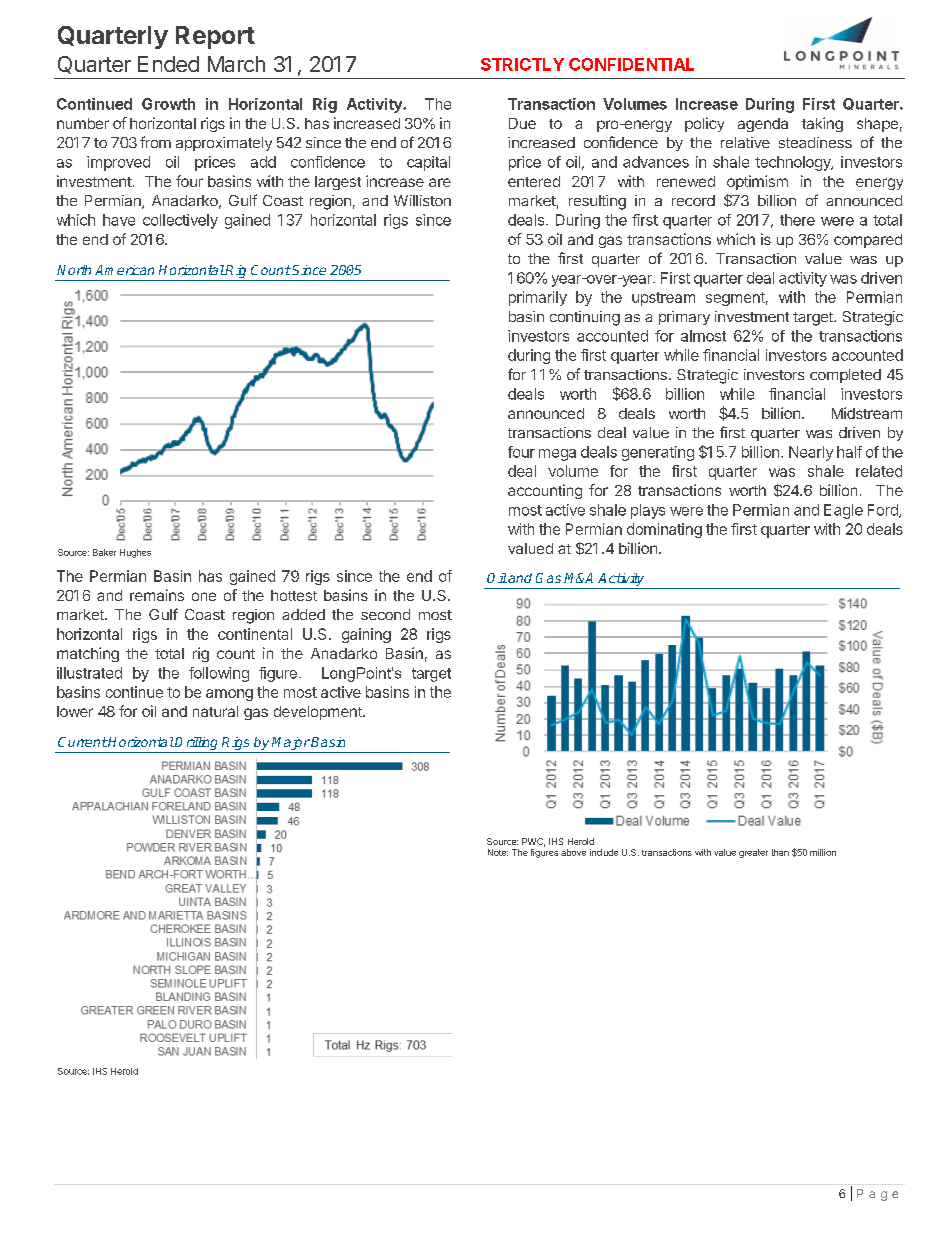 The width and height of the screenshot is (952, 1233). I want to click on Williston, so click(422, 200).
